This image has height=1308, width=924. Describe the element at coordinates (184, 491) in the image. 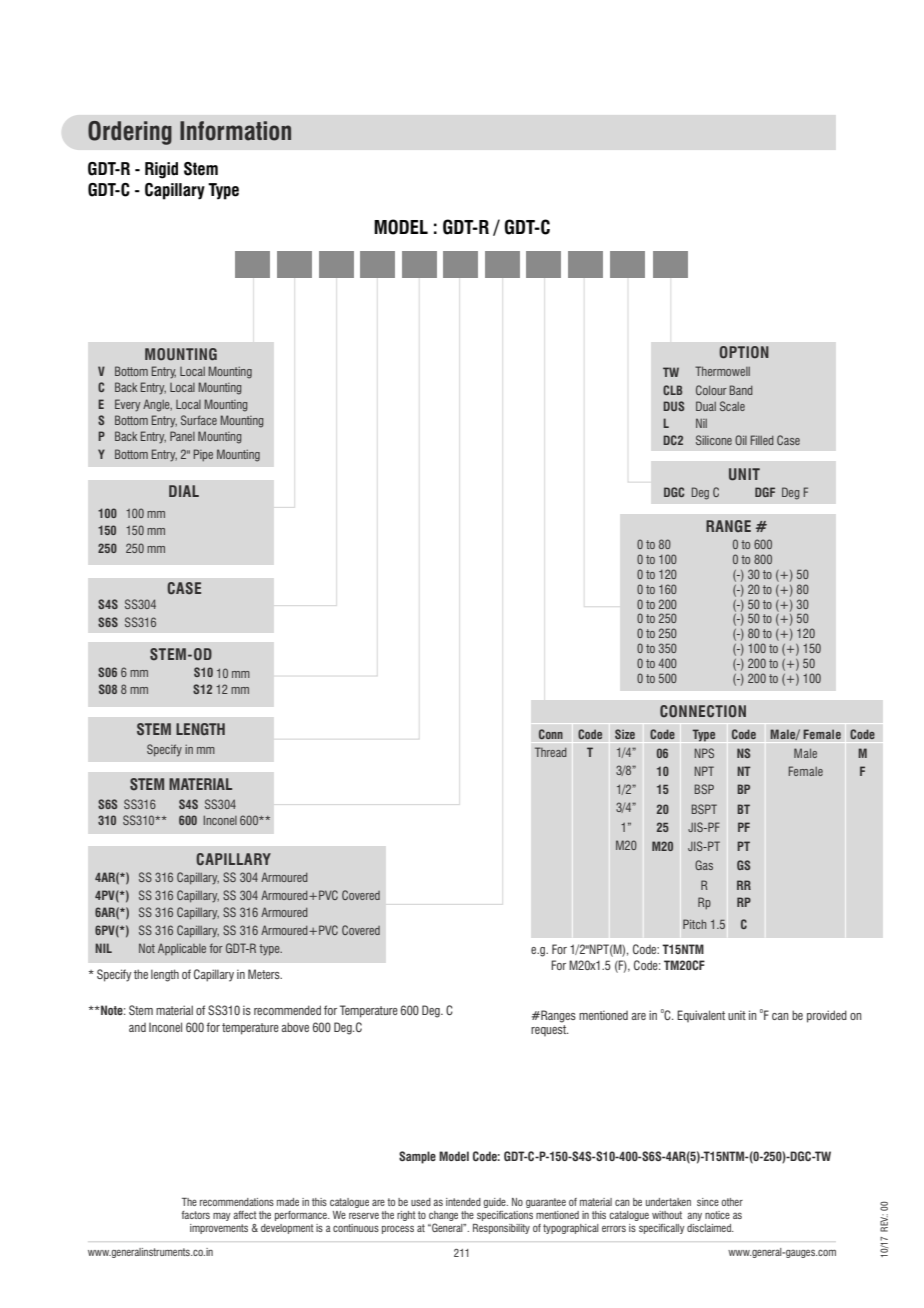

I see `DIAL` at that location.
